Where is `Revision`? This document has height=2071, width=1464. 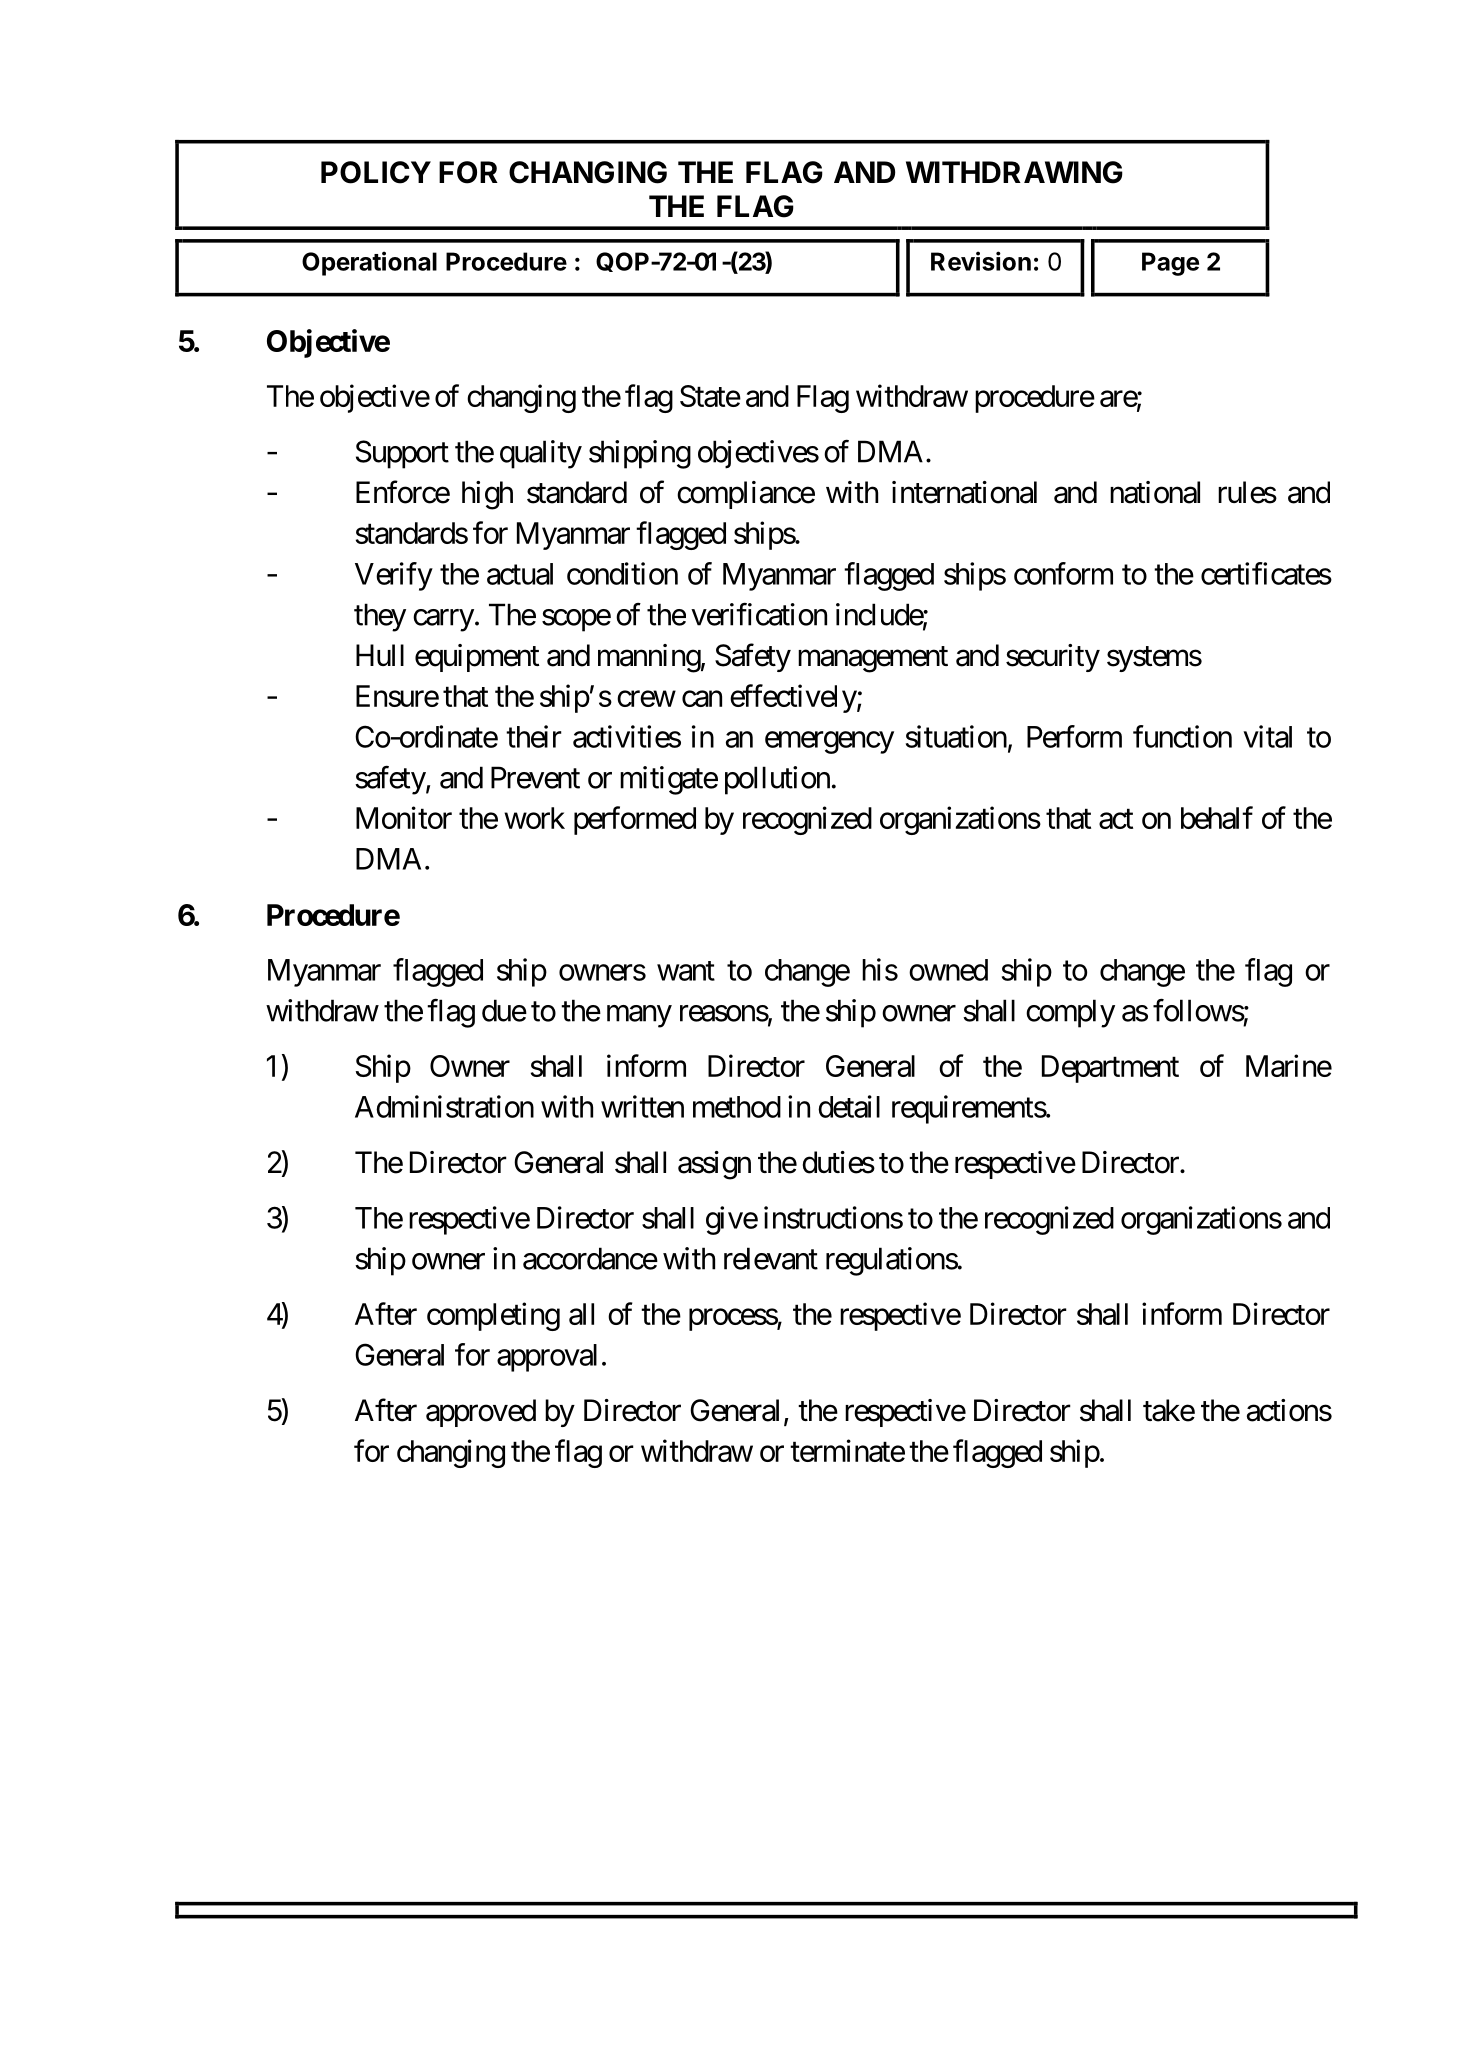
Revision is located at coordinates (981, 261).
